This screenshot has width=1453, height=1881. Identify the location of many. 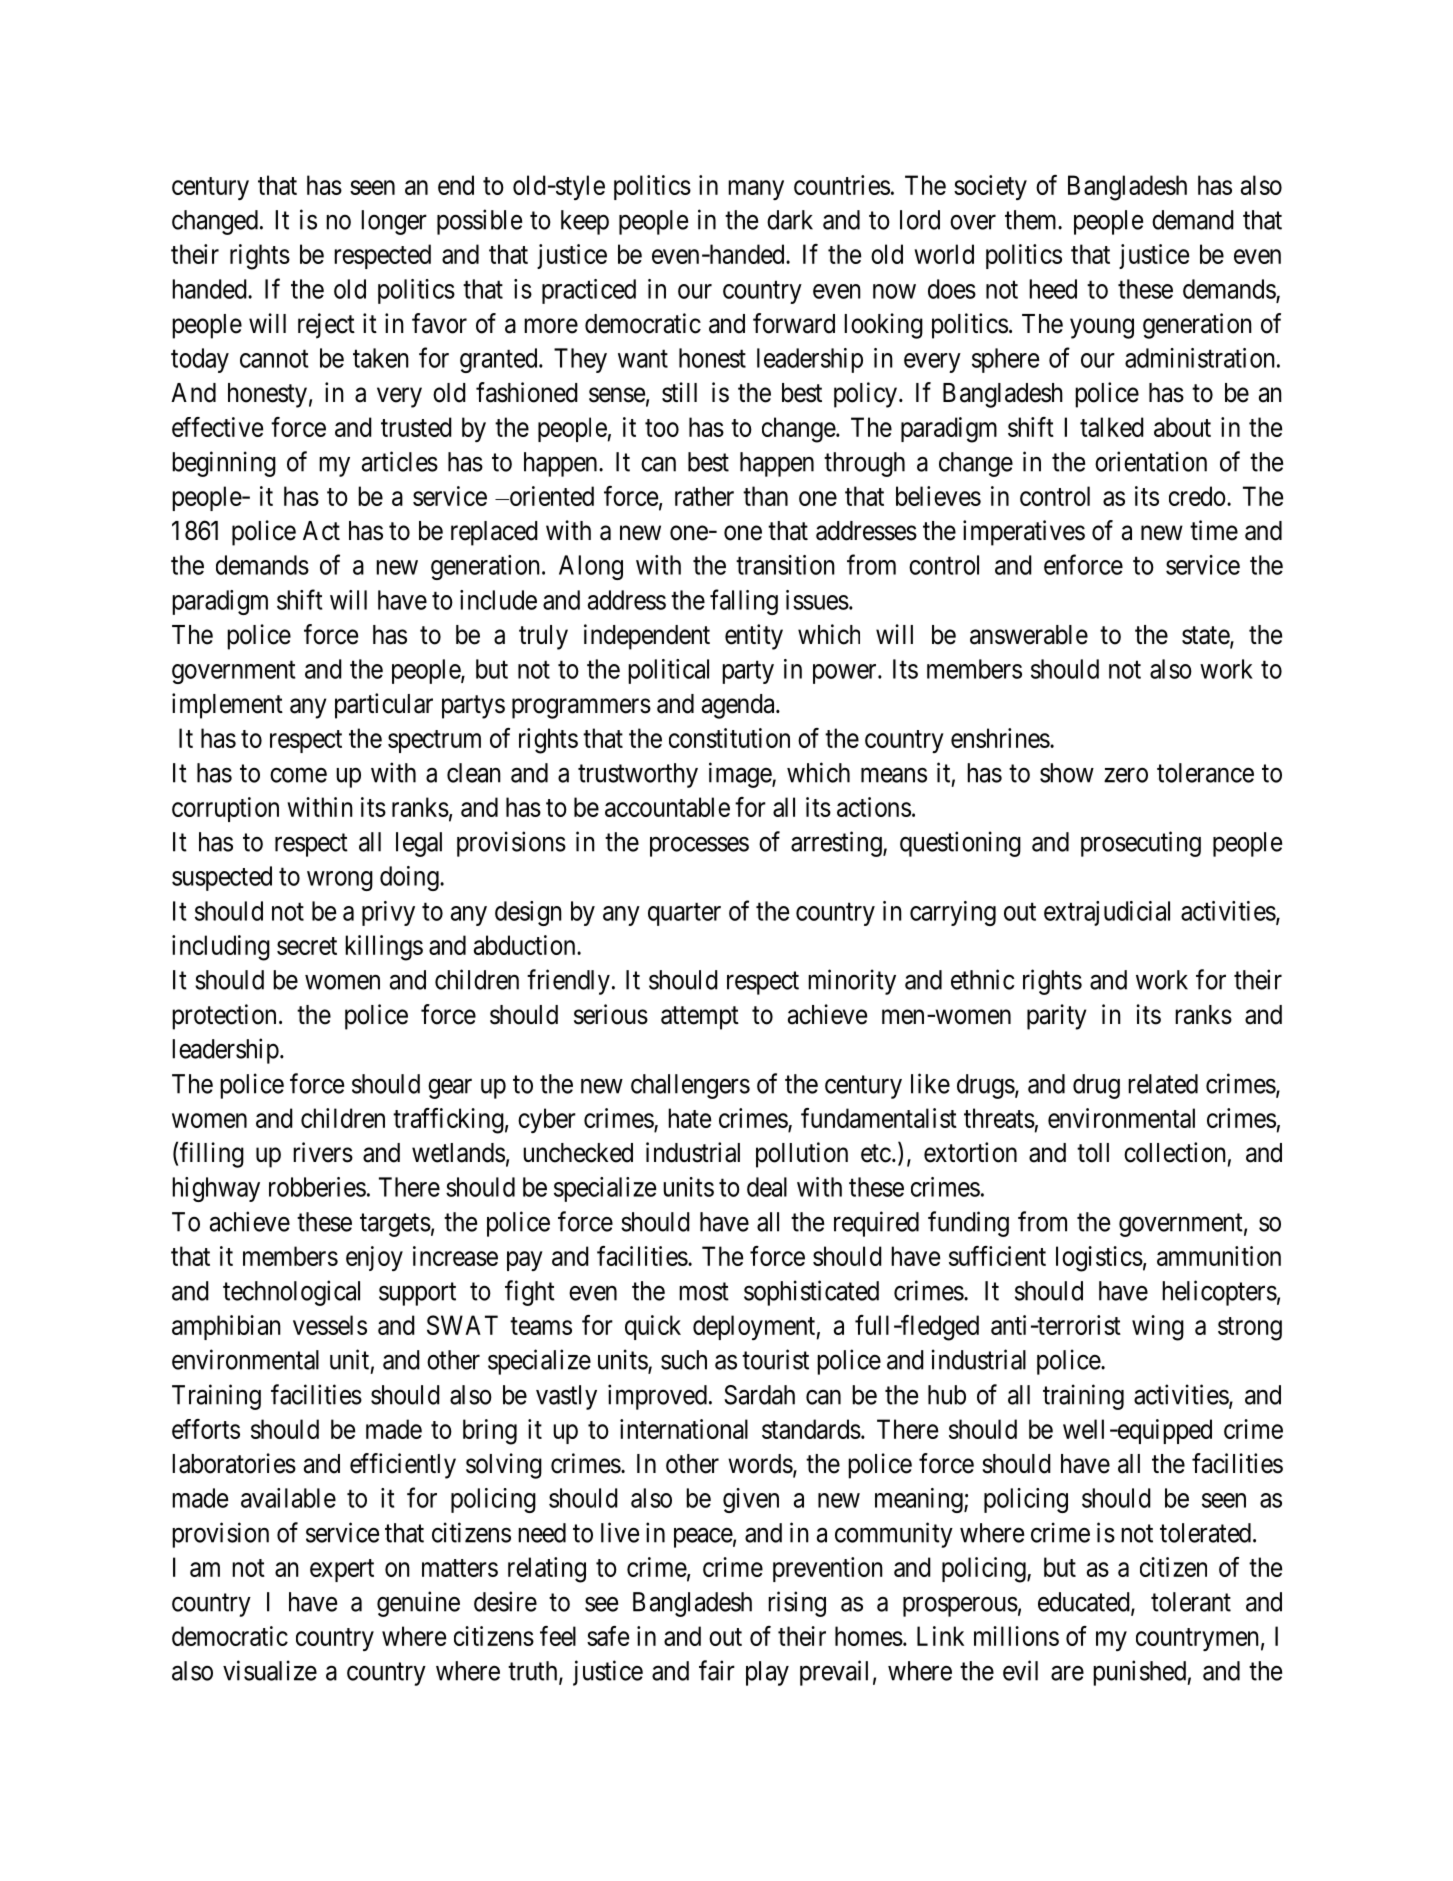
(756, 190).
